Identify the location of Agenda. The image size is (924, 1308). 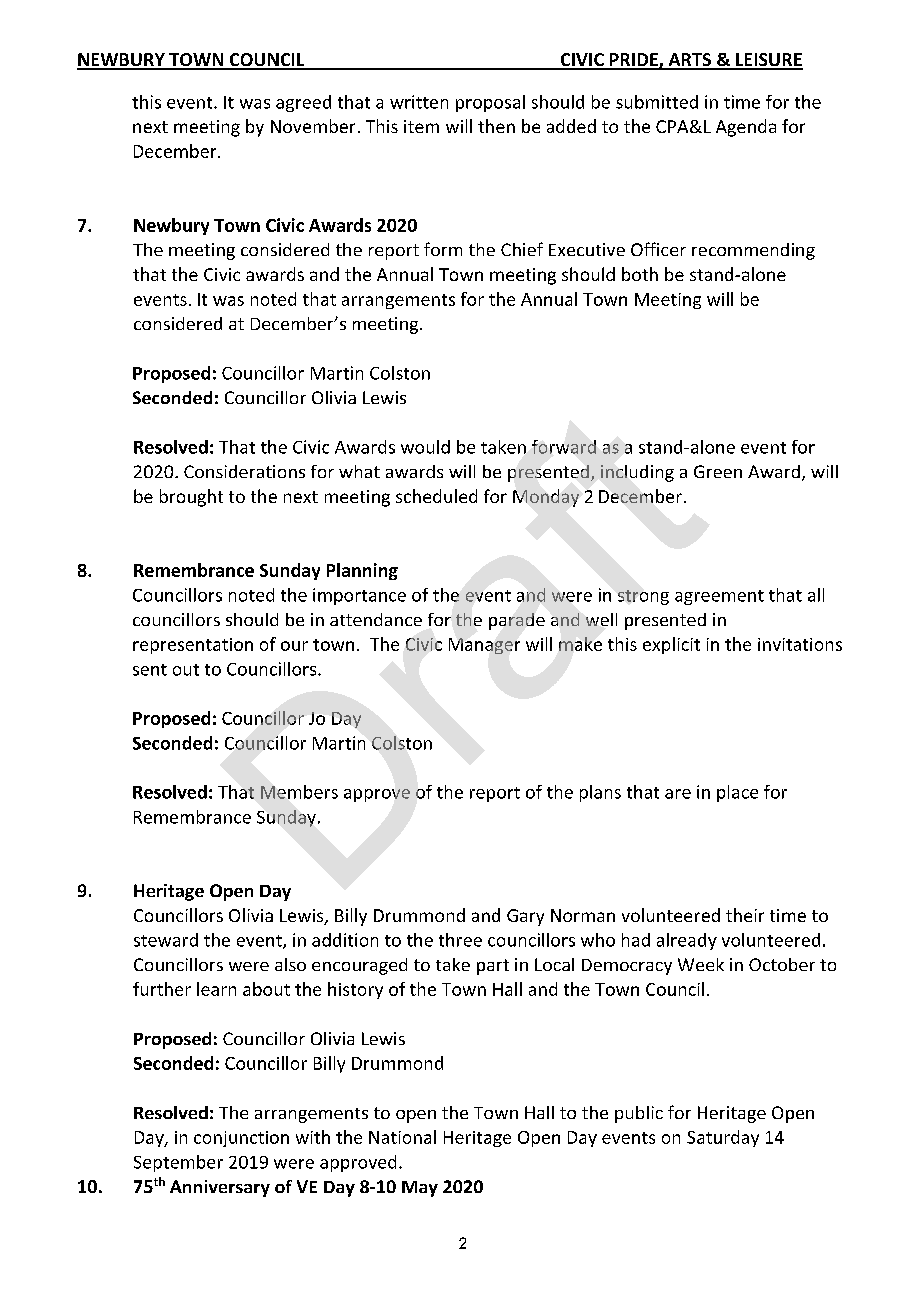
(746, 128).
